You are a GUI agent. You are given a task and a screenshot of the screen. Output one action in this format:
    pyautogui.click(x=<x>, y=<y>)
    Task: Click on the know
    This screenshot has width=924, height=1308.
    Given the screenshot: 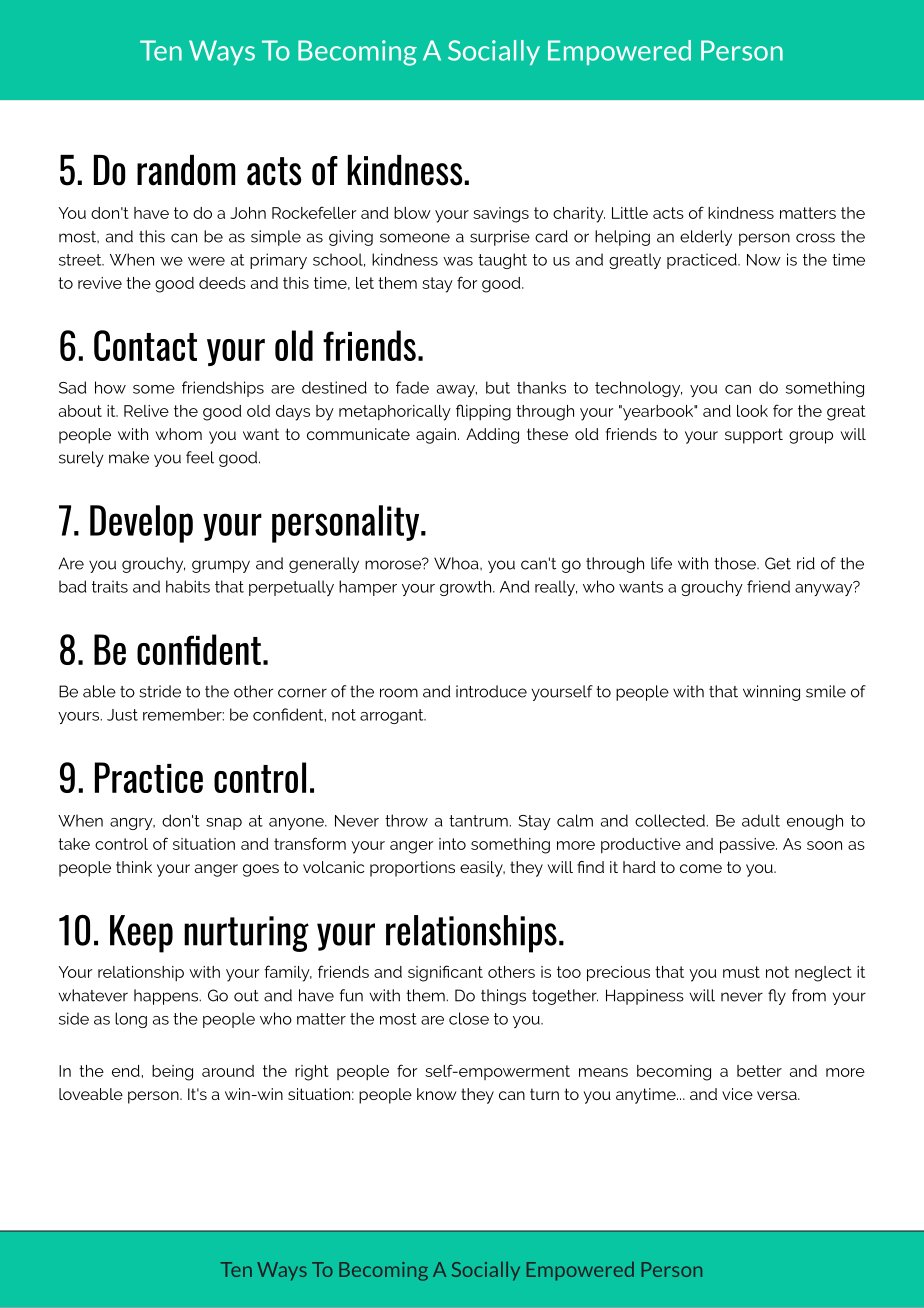 What is the action you would take?
    pyautogui.click(x=436, y=1094)
